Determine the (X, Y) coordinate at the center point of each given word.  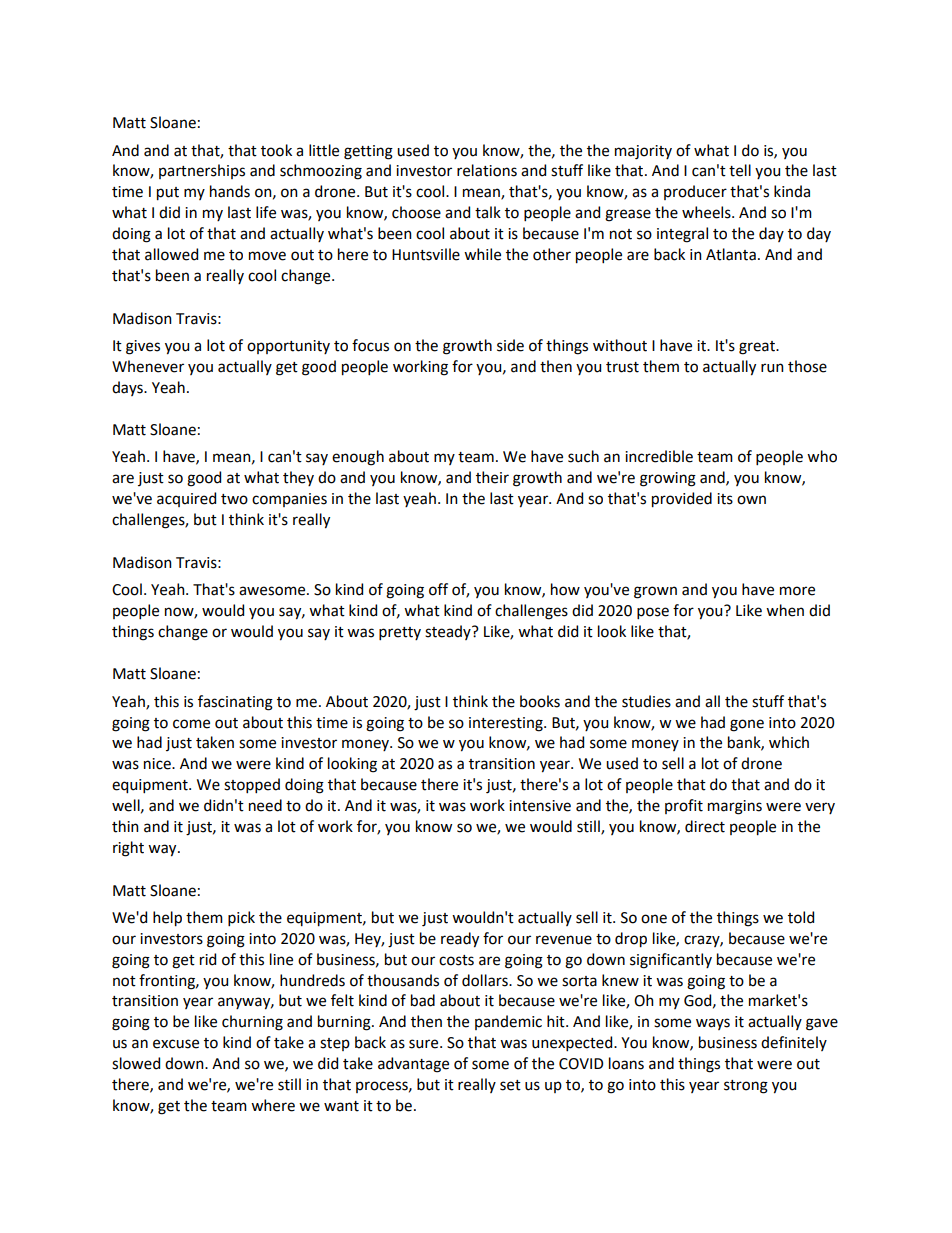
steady (449, 632)
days (128, 388)
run (772, 368)
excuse (176, 1044)
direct (705, 826)
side (510, 345)
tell (740, 170)
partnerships (202, 171)
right (128, 849)
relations (487, 170)
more (797, 591)
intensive (540, 806)
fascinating (235, 703)
